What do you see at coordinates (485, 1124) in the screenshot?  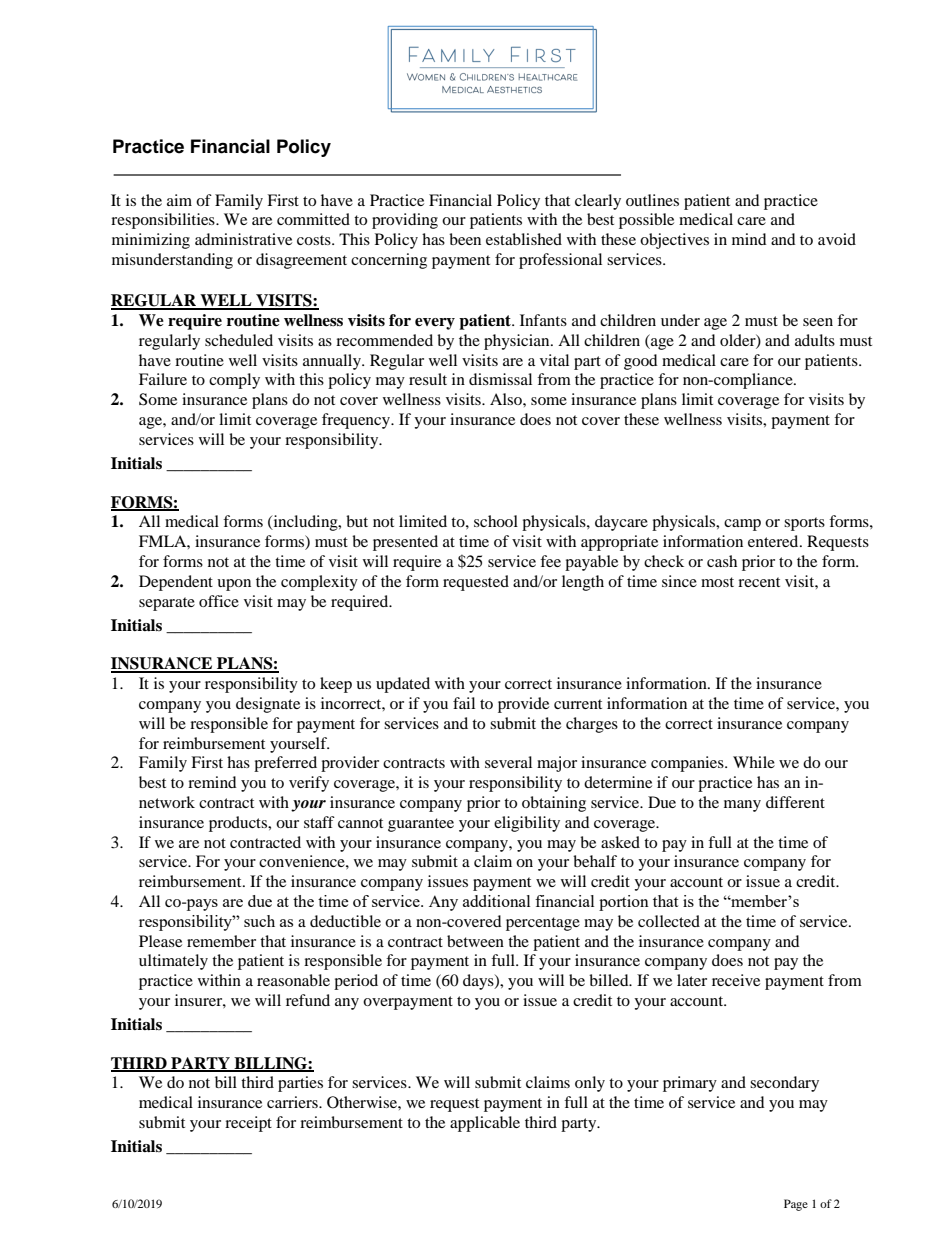 I see `applicable` at bounding box center [485, 1124].
